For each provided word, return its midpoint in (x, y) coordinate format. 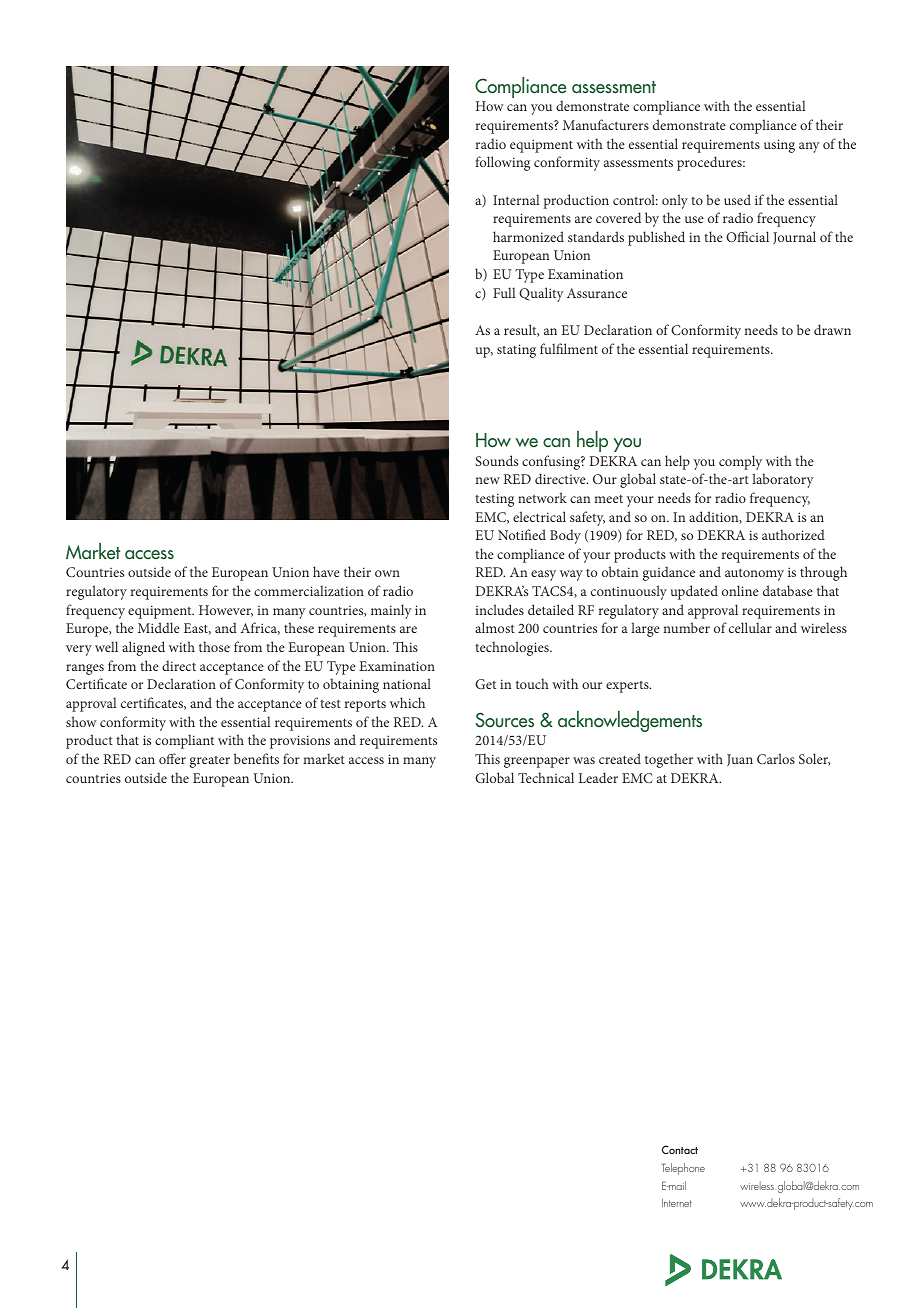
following (502, 163)
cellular (750, 627)
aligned (143, 648)
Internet (677, 1203)
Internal (516, 199)
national (407, 683)
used (737, 199)
